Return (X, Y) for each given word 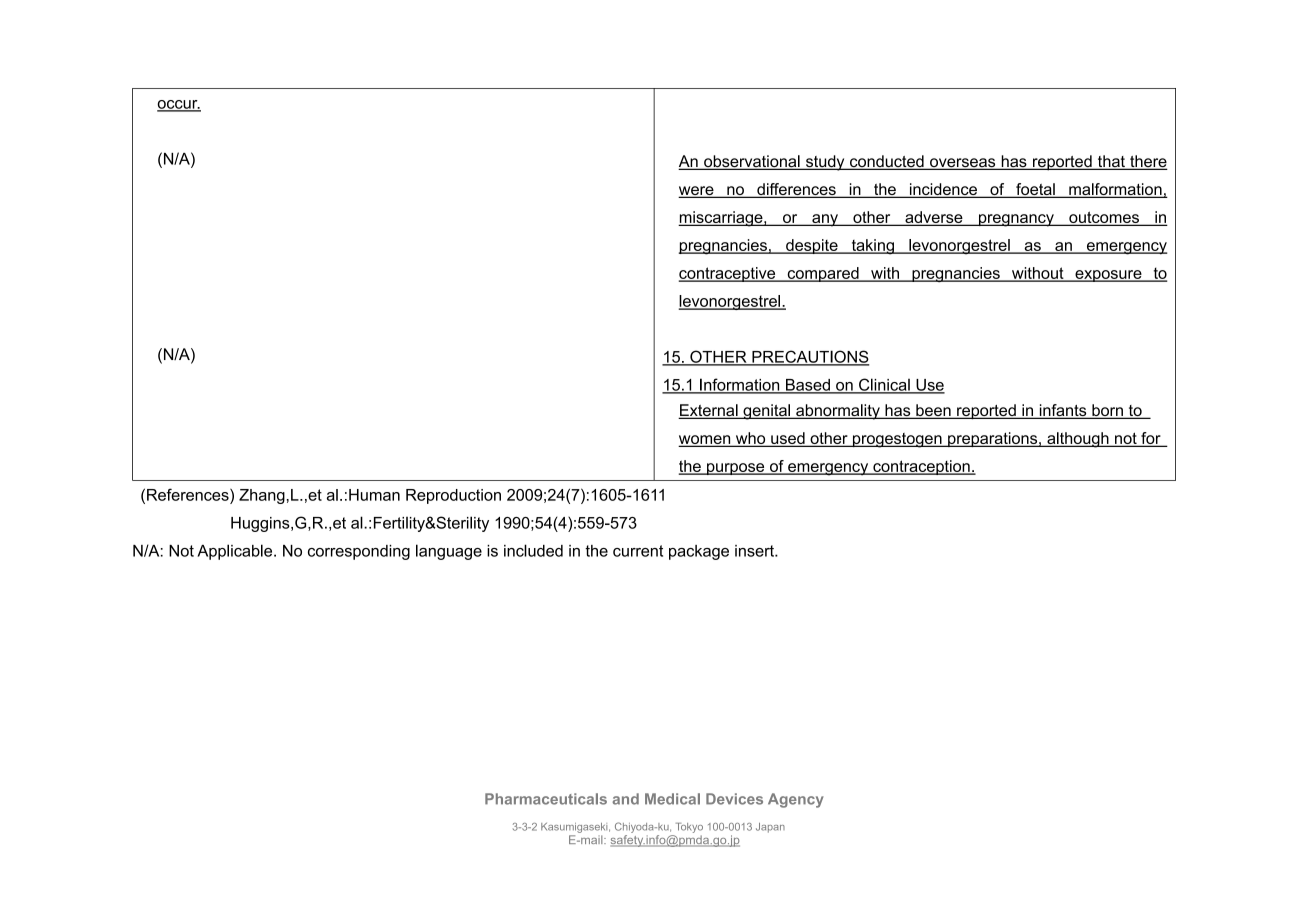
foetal (1035, 190)
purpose (736, 469)
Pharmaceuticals (546, 799)
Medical (672, 799)
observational (752, 162)
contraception (921, 467)
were (697, 192)
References (189, 494)
